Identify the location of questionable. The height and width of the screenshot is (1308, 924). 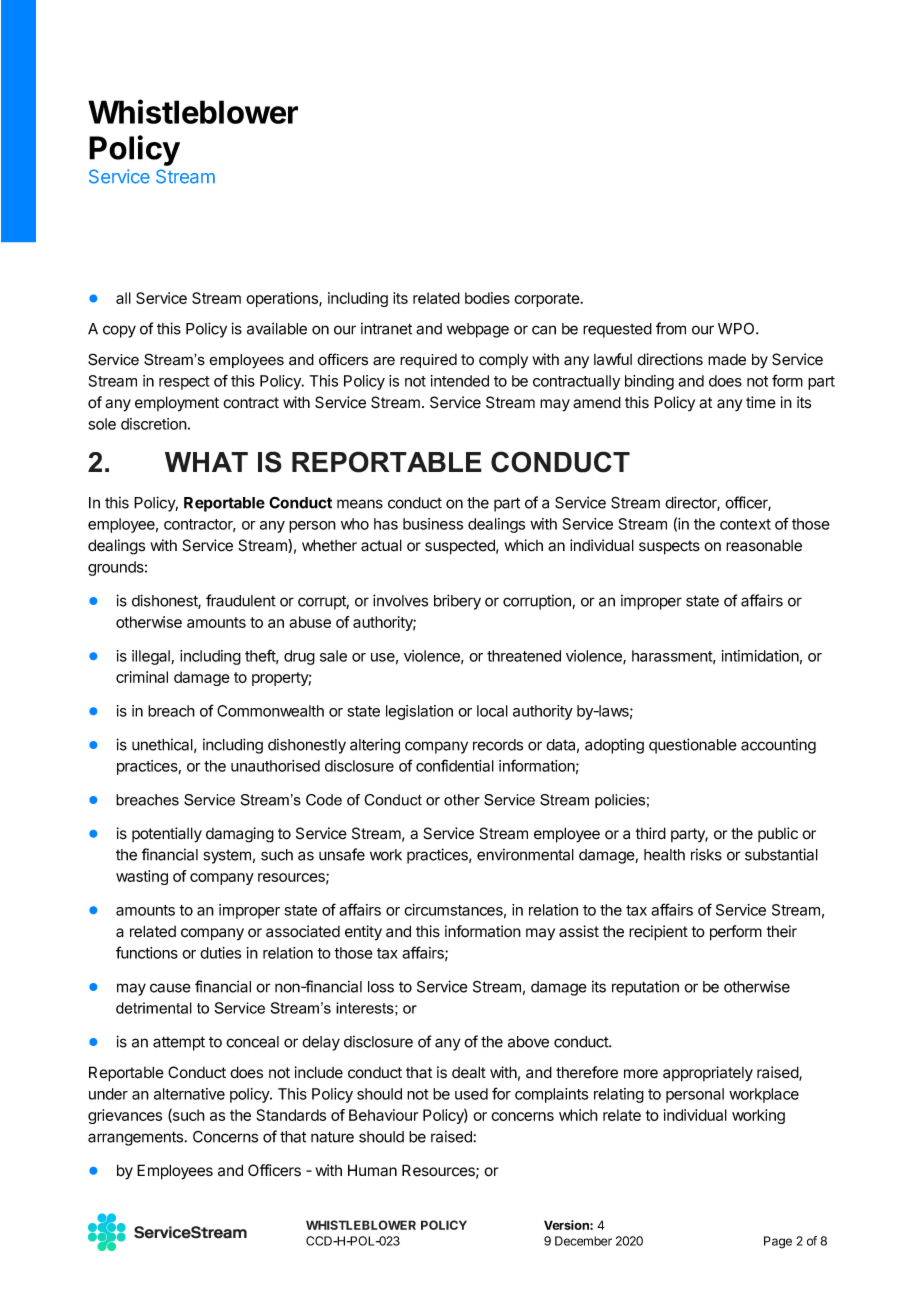
(693, 746).
